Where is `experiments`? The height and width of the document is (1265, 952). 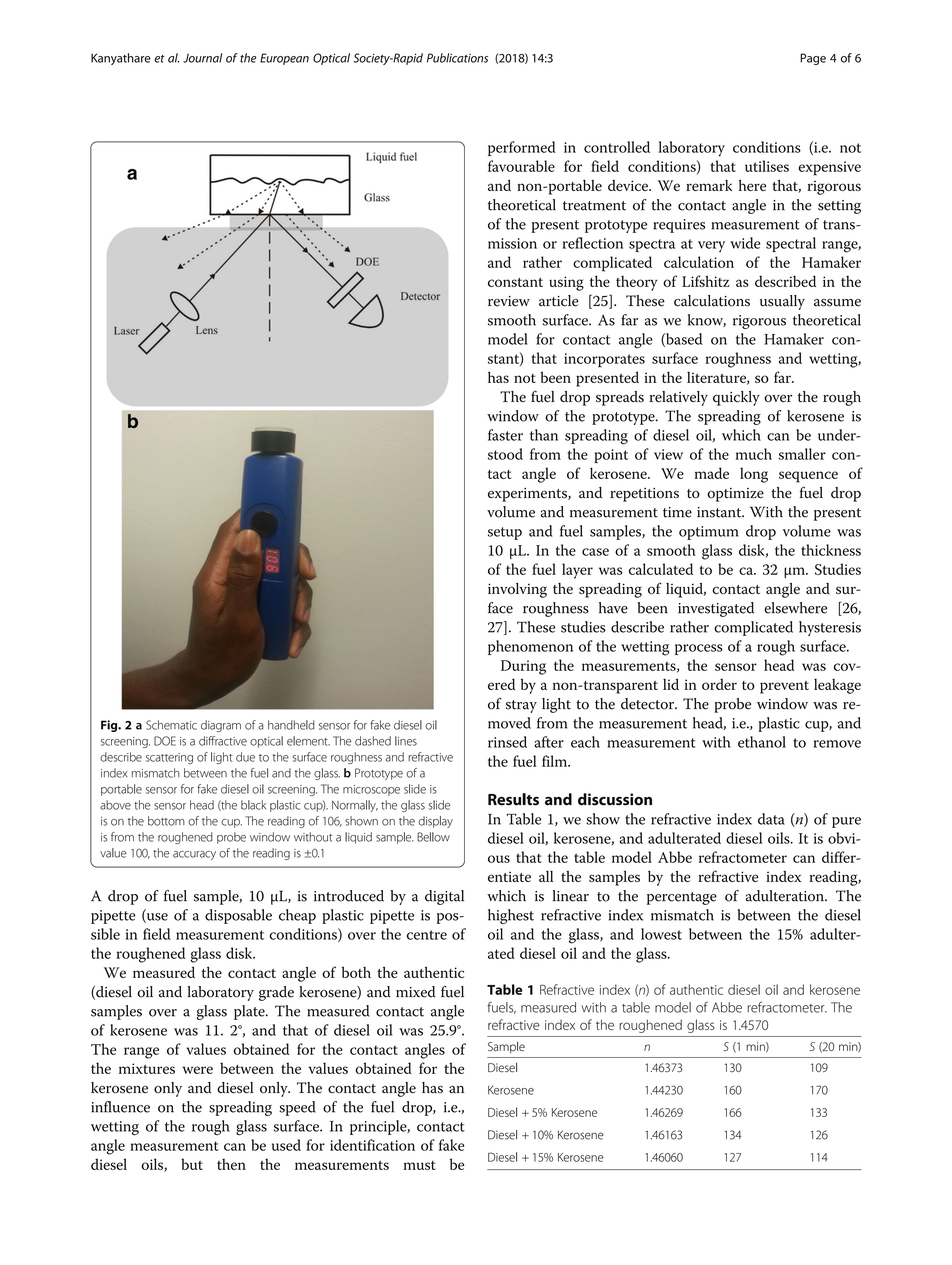
experiments is located at coordinates (528, 495).
